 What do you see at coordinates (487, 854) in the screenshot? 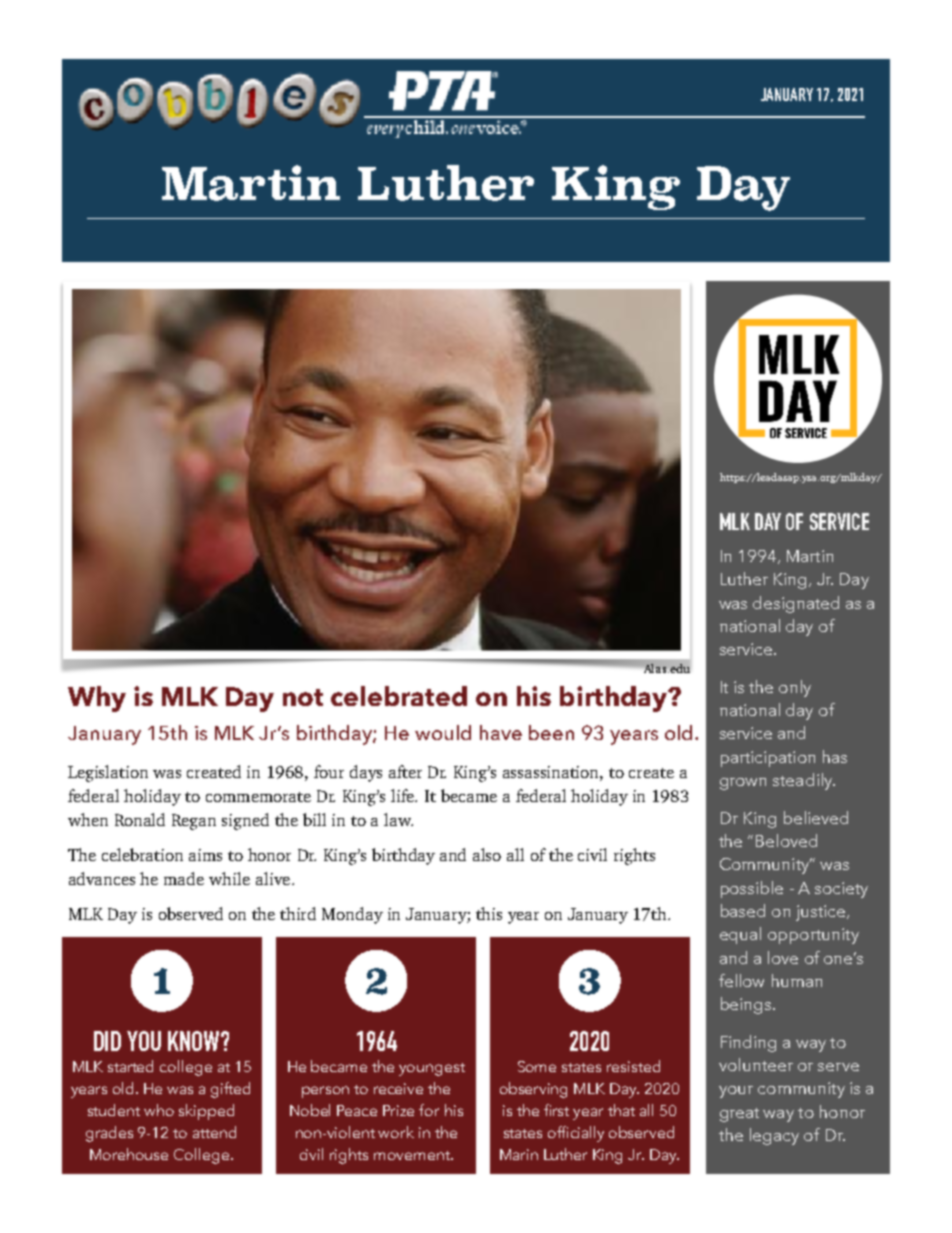
I see `also` at bounding box center [487, 854].
